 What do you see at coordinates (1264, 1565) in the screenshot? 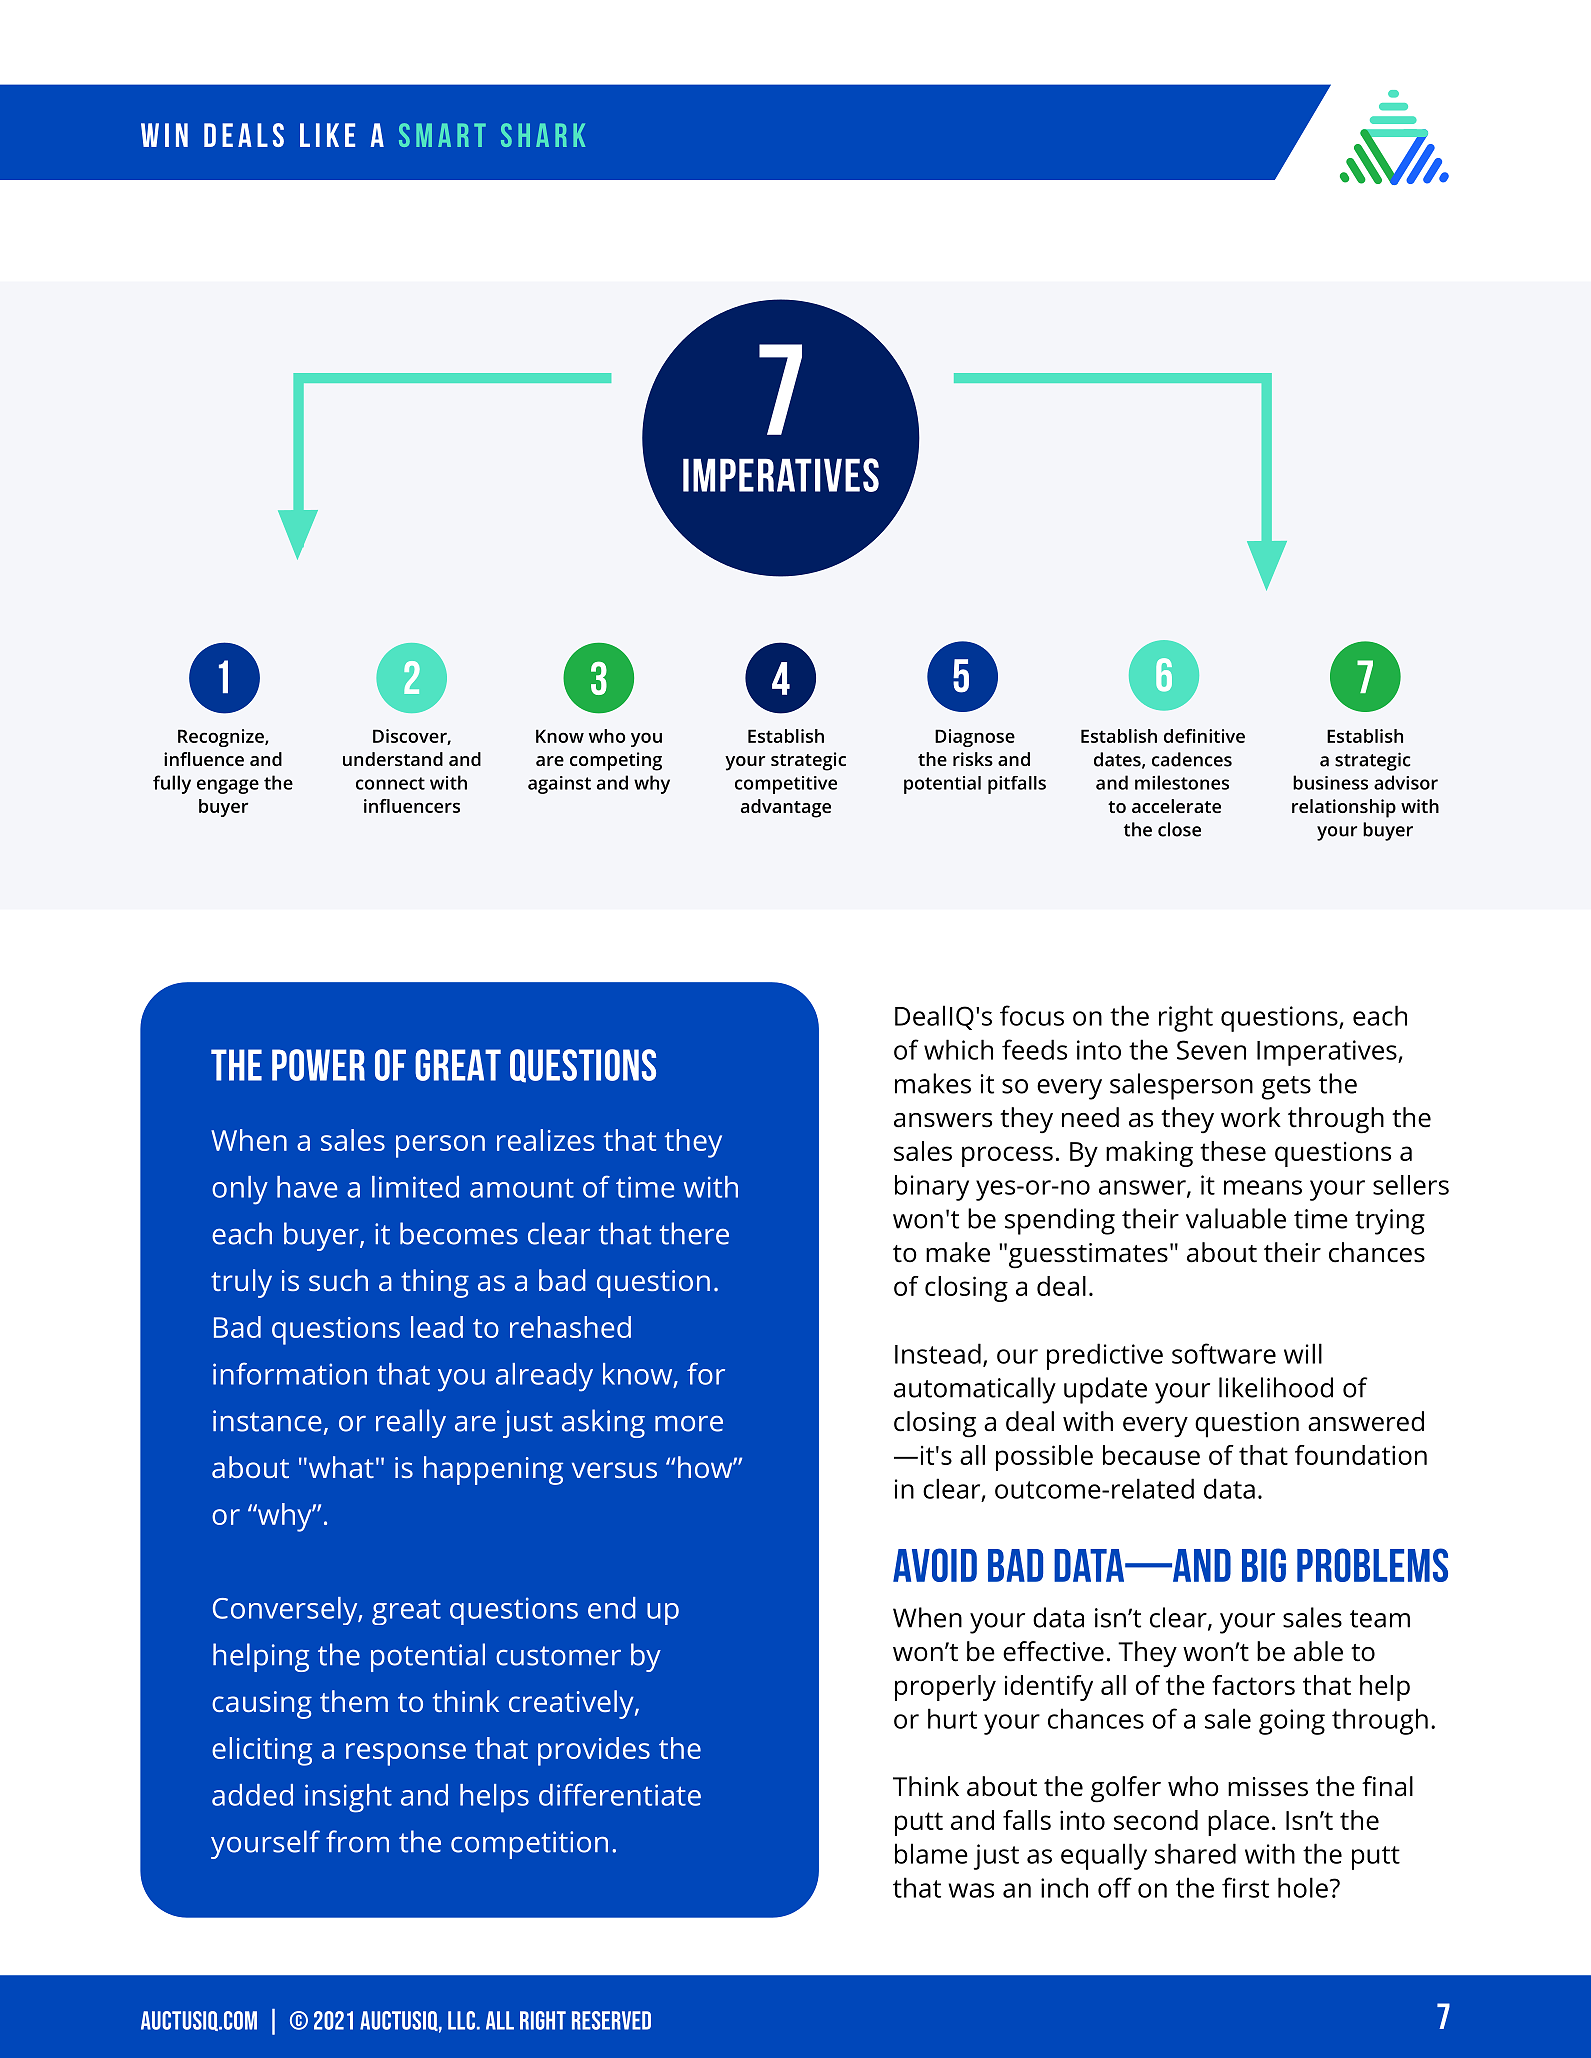
I see `Big` at bounding box center [1264, 1565].
